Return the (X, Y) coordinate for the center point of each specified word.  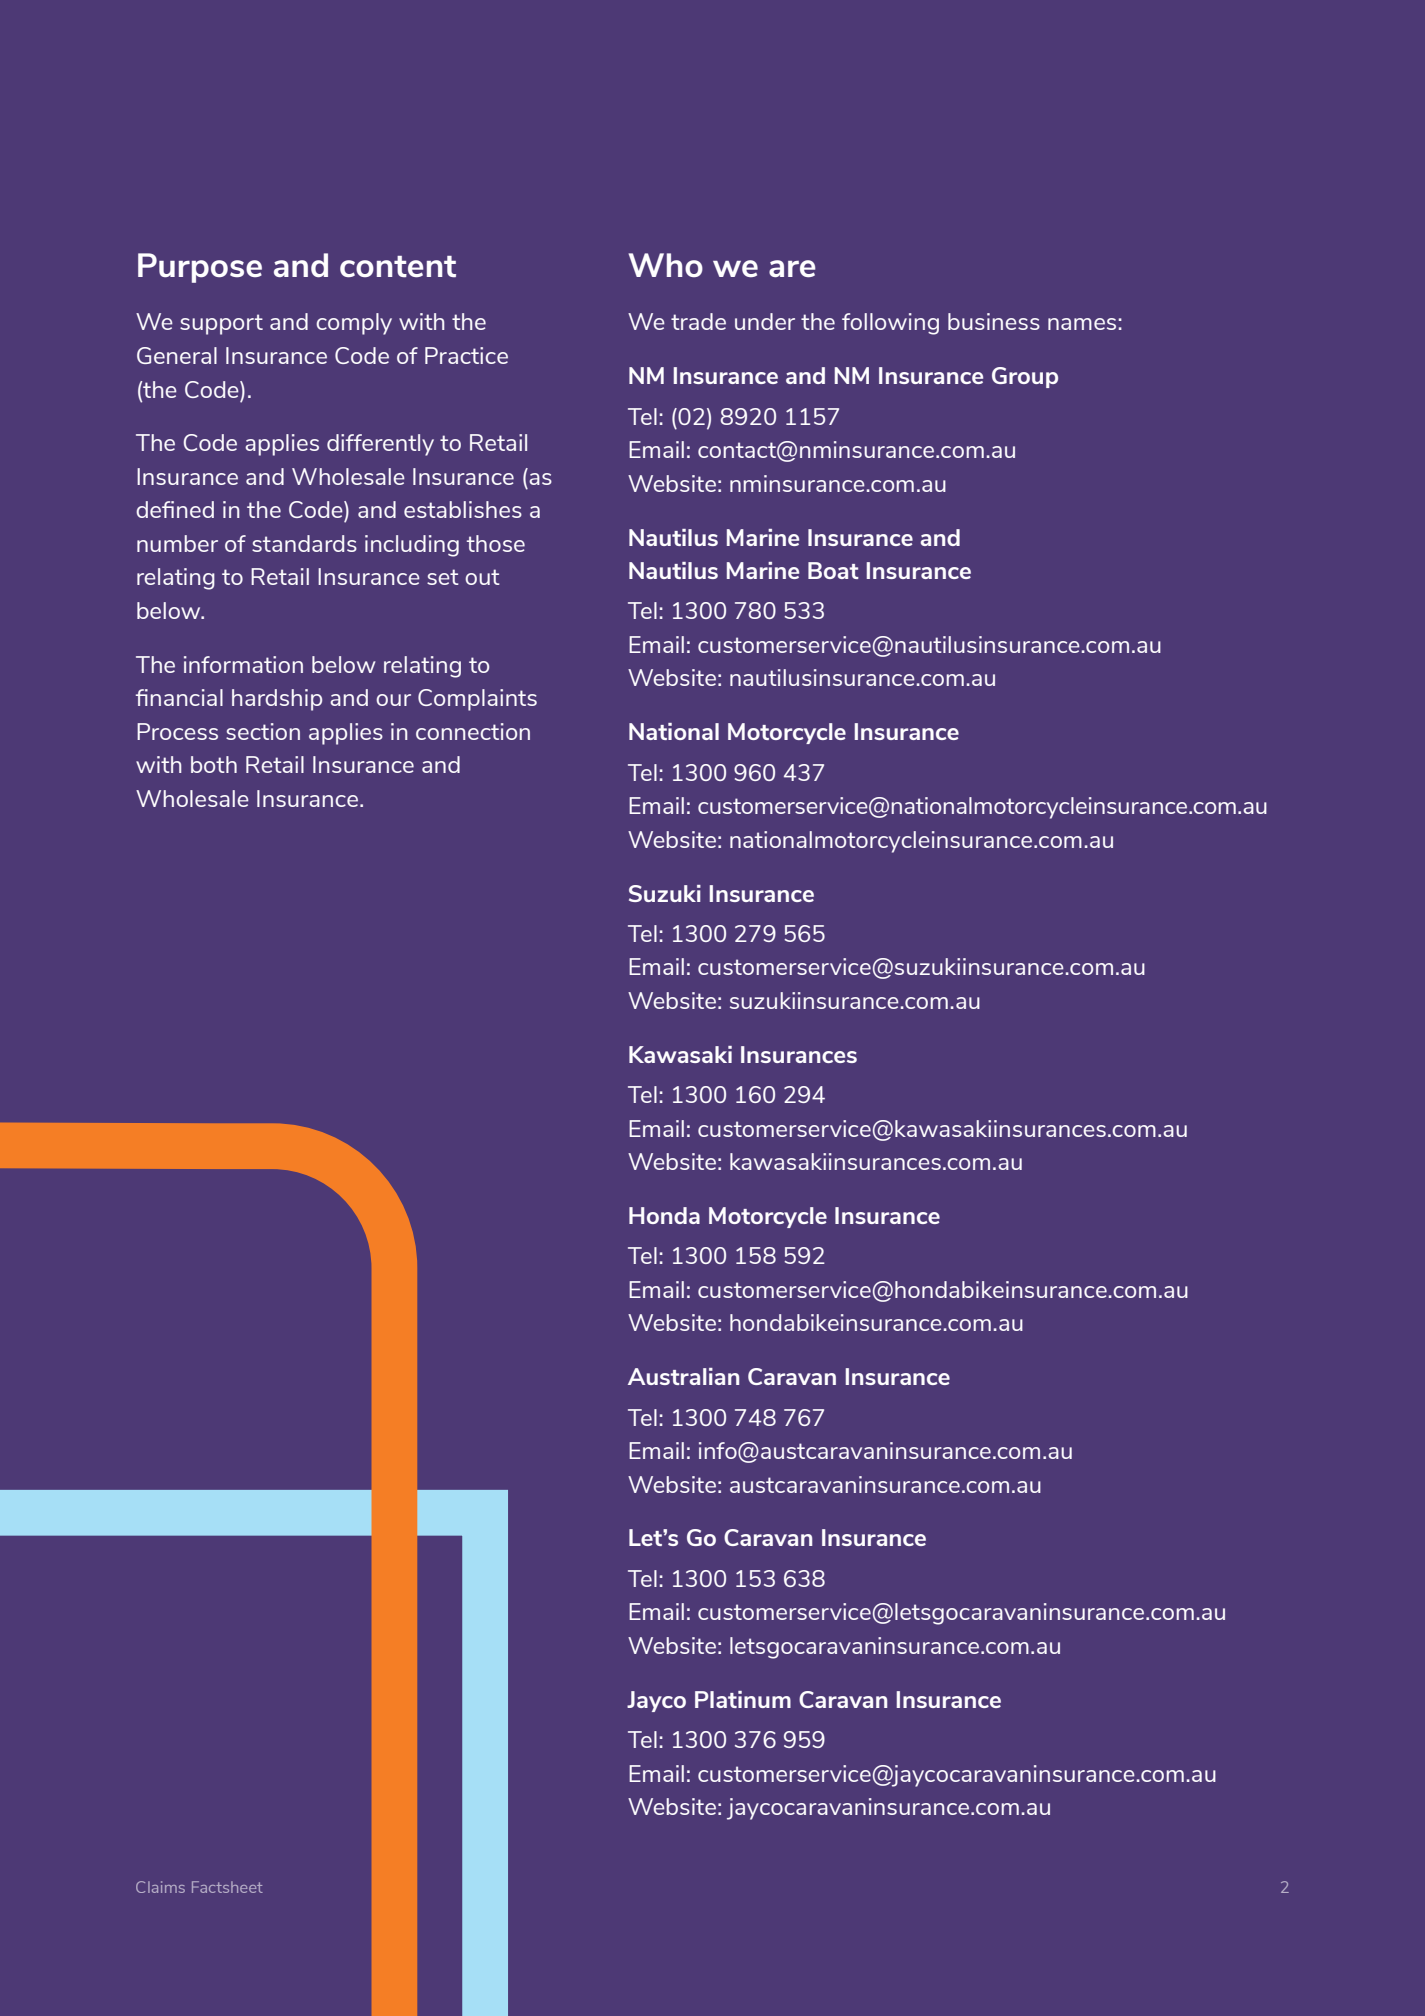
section (263, 731)
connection (473, 731)
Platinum (743, 1699)
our (393, 700)
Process (177, 731)
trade (698, 321)
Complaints (477, 700)
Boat (833, 570)
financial (179, 697)
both (214, 764)
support (221, 324)
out (482, 577)
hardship (277, 700)
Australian (683, 1376)
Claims (160, 1887)
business (994, 321)
